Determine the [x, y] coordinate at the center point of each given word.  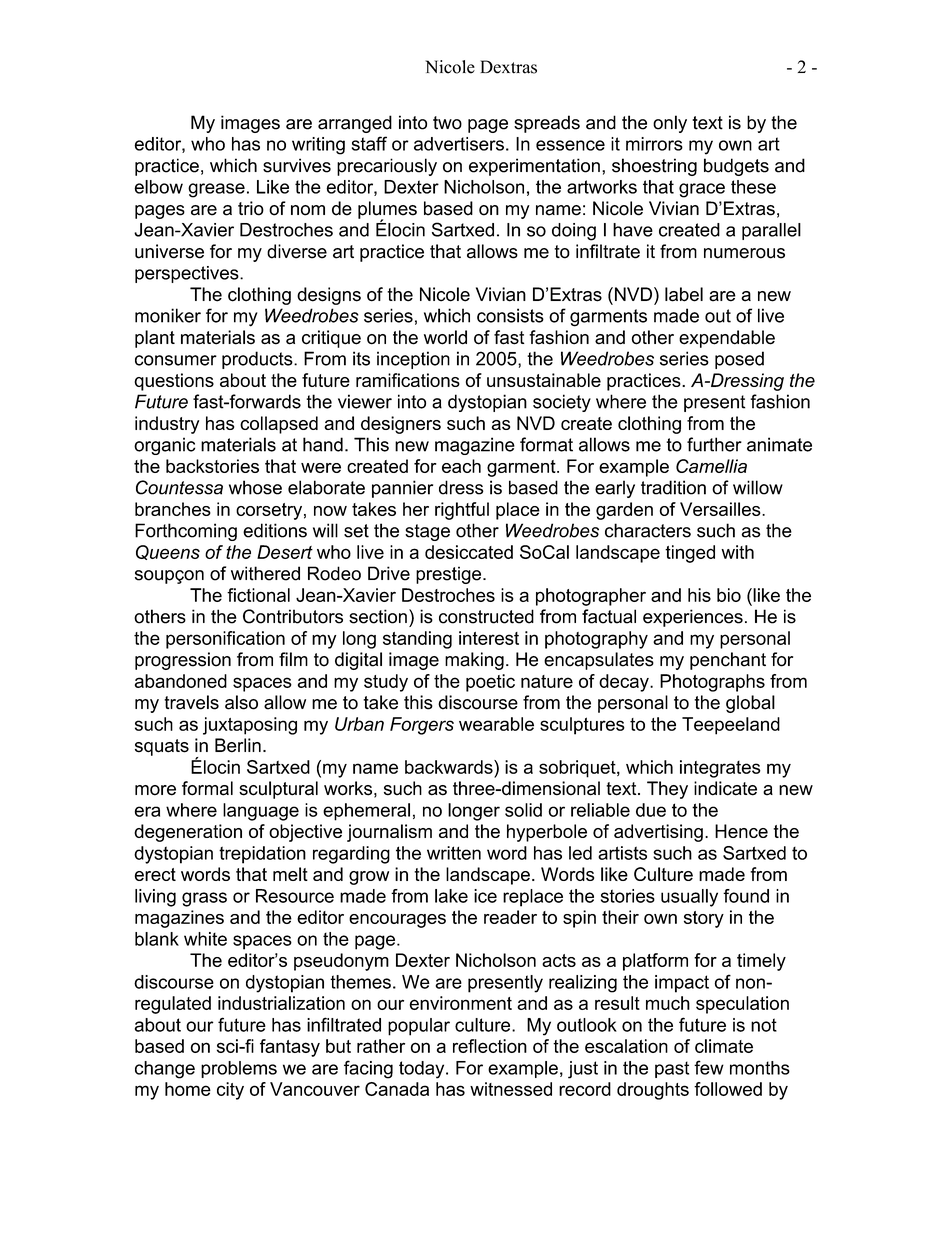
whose [255, 487]
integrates [720, 769]
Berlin [238, 745]
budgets [736, 167]
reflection [490, 1046]
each [461, 466]
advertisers [459, 144]
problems [239, 1069]
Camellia [711, 466]
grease [216, 190]
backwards [450, 767]
